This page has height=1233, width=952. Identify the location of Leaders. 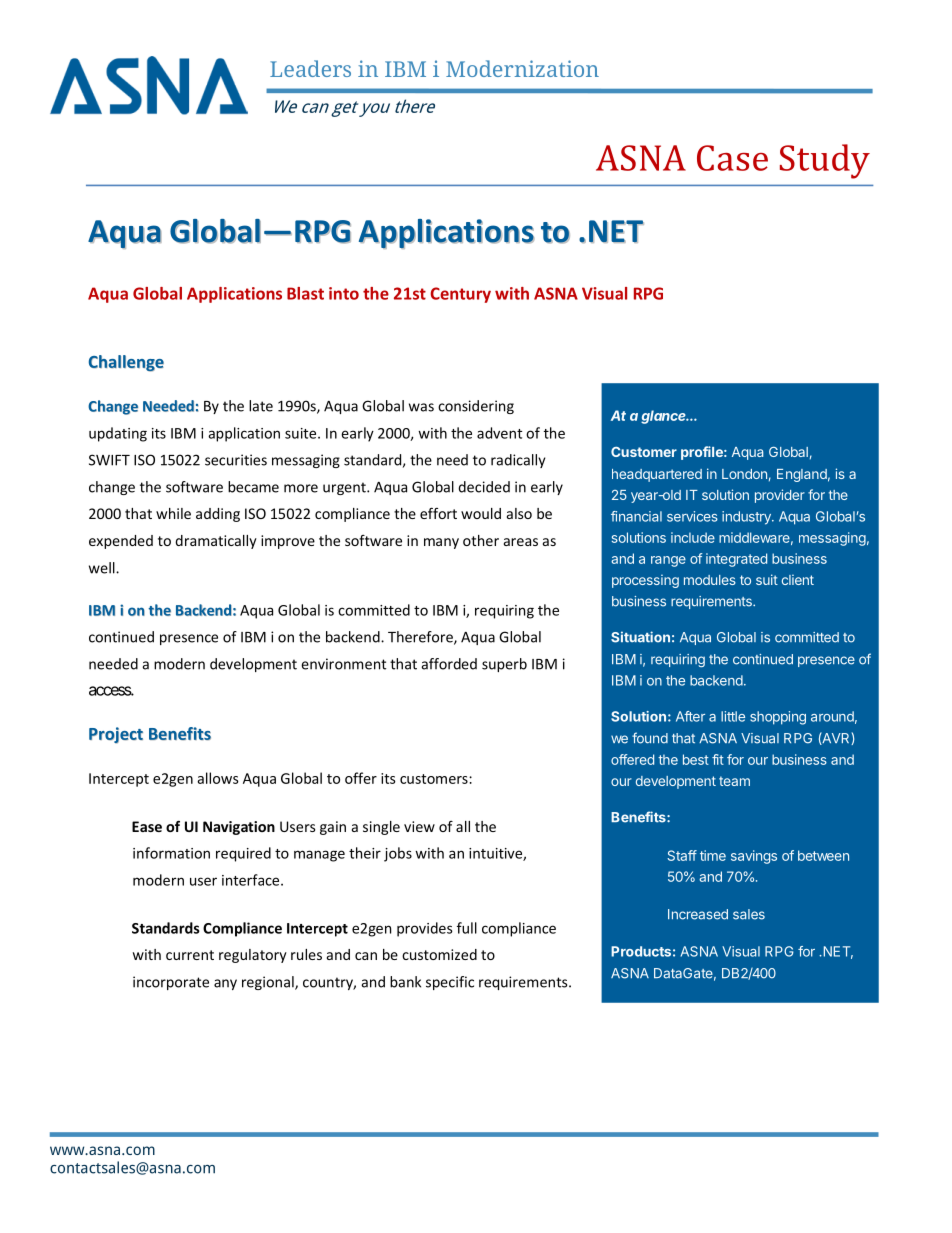
(310, 68).
